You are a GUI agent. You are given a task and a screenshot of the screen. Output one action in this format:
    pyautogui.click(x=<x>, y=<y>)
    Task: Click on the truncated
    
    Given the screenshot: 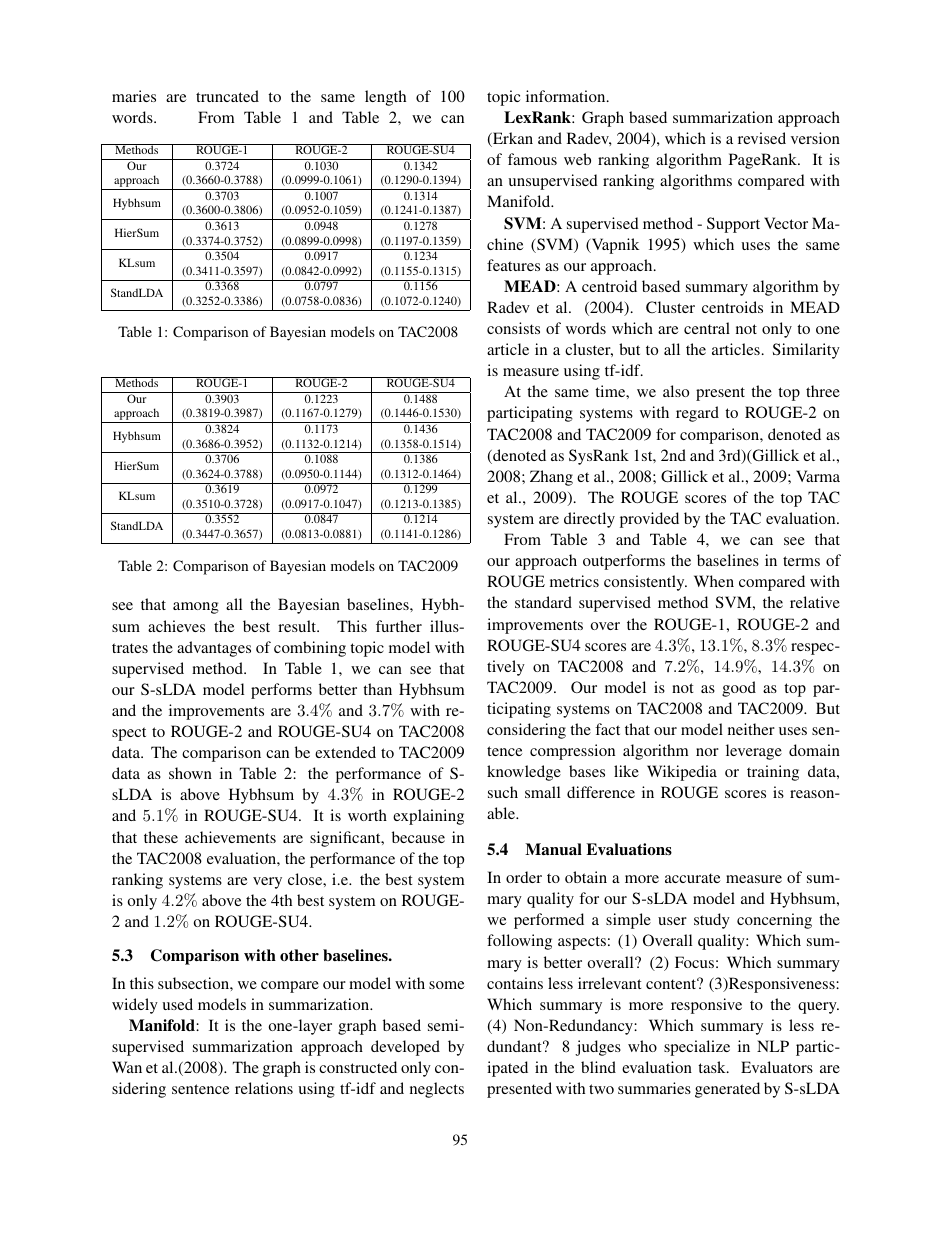 What is the action you would take?
    pyautogui.click(x=227, y=96)
